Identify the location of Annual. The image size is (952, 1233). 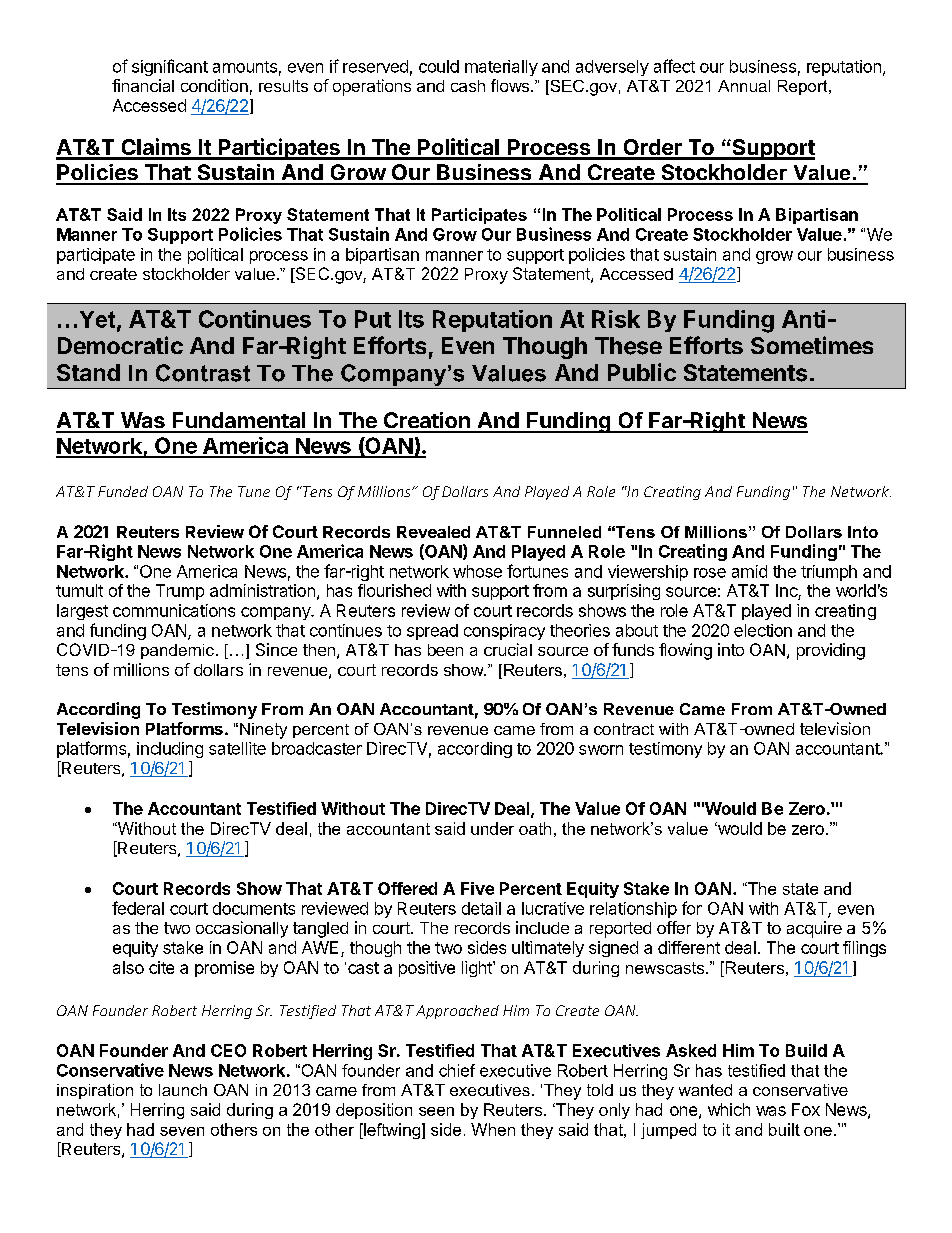
(744, 86).
